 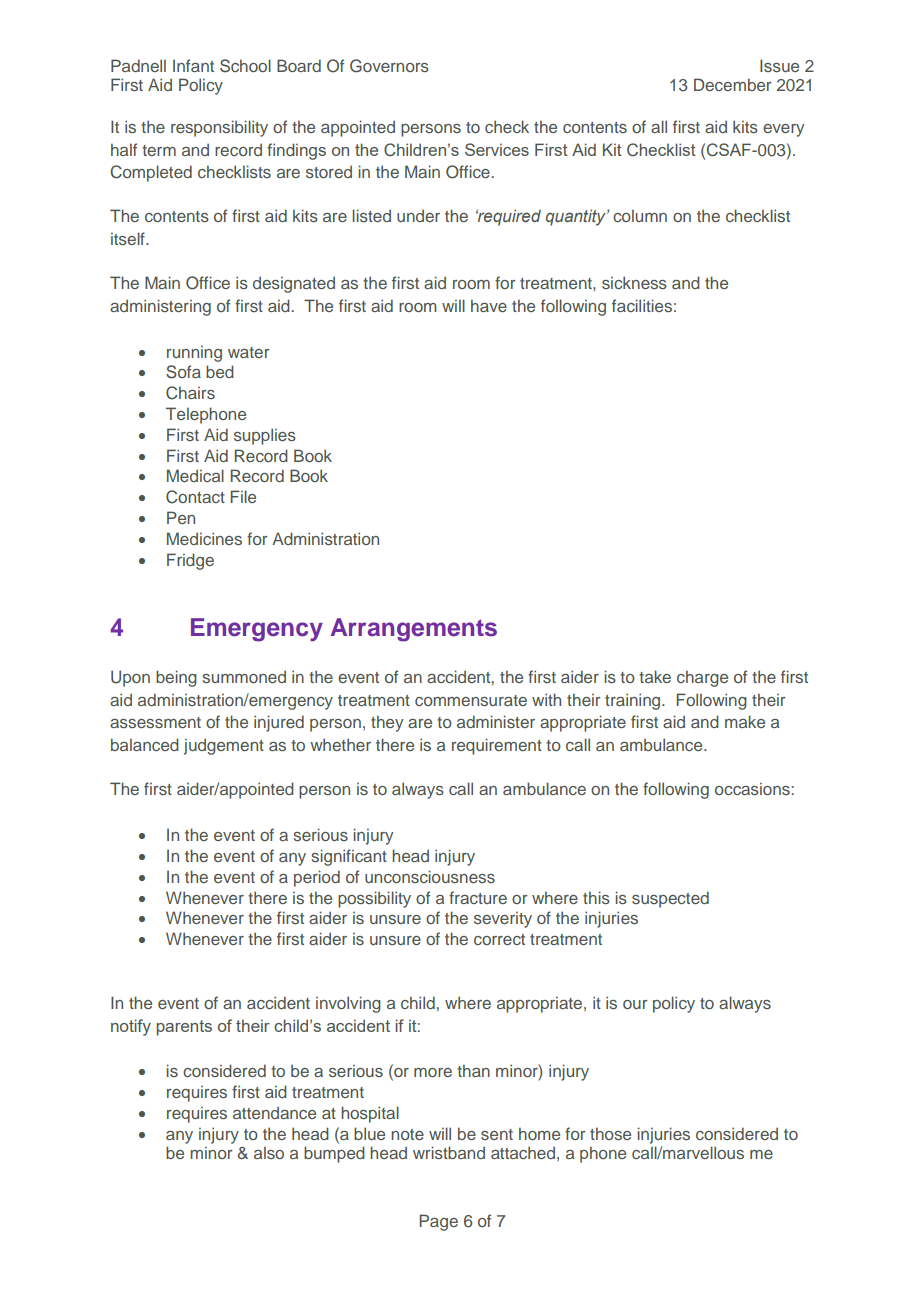 What do you see at coordinates (478, 897) in the document?
I see `fracture` at bounding box center [478, 897].
